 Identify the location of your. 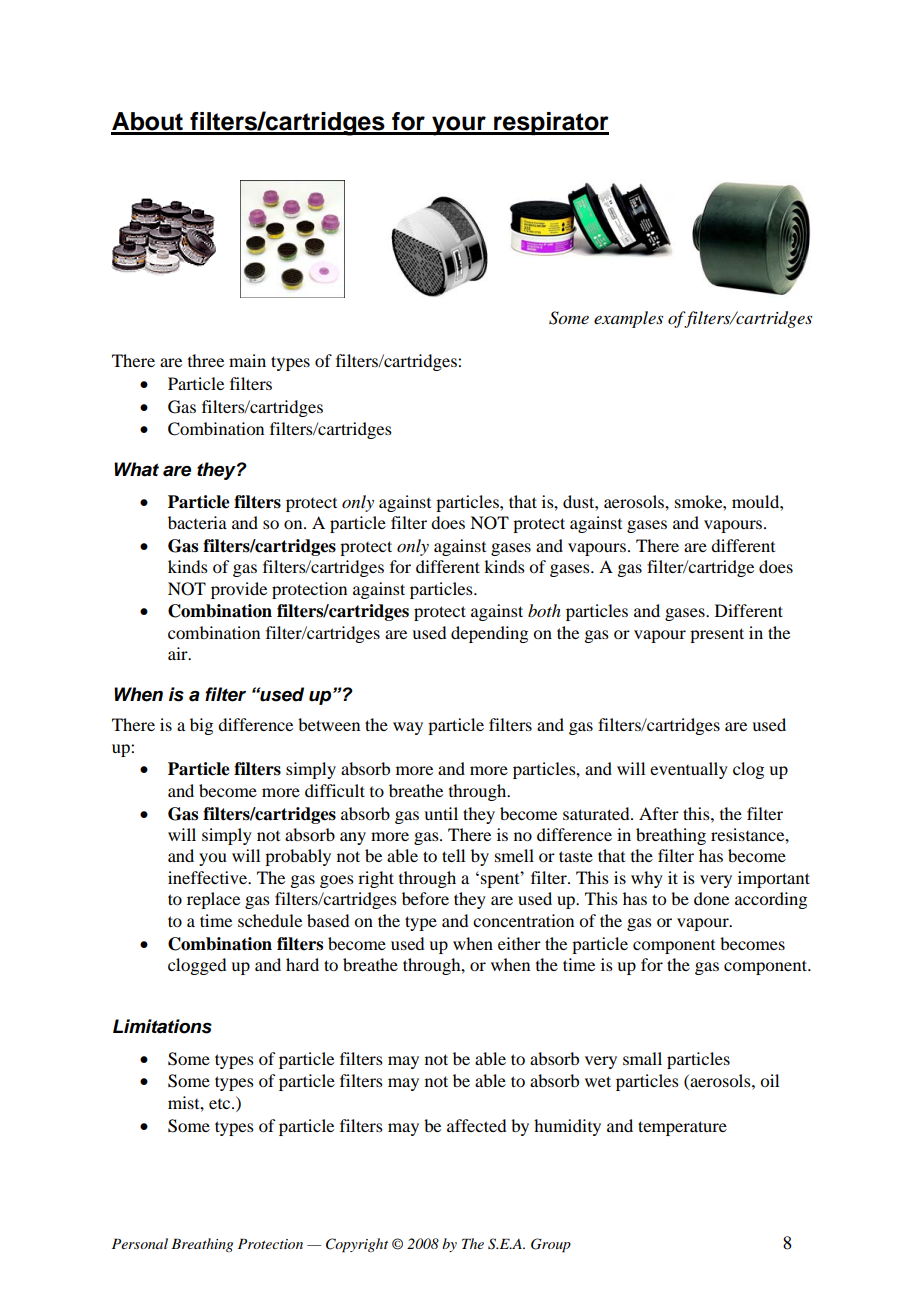
(459, 126).
